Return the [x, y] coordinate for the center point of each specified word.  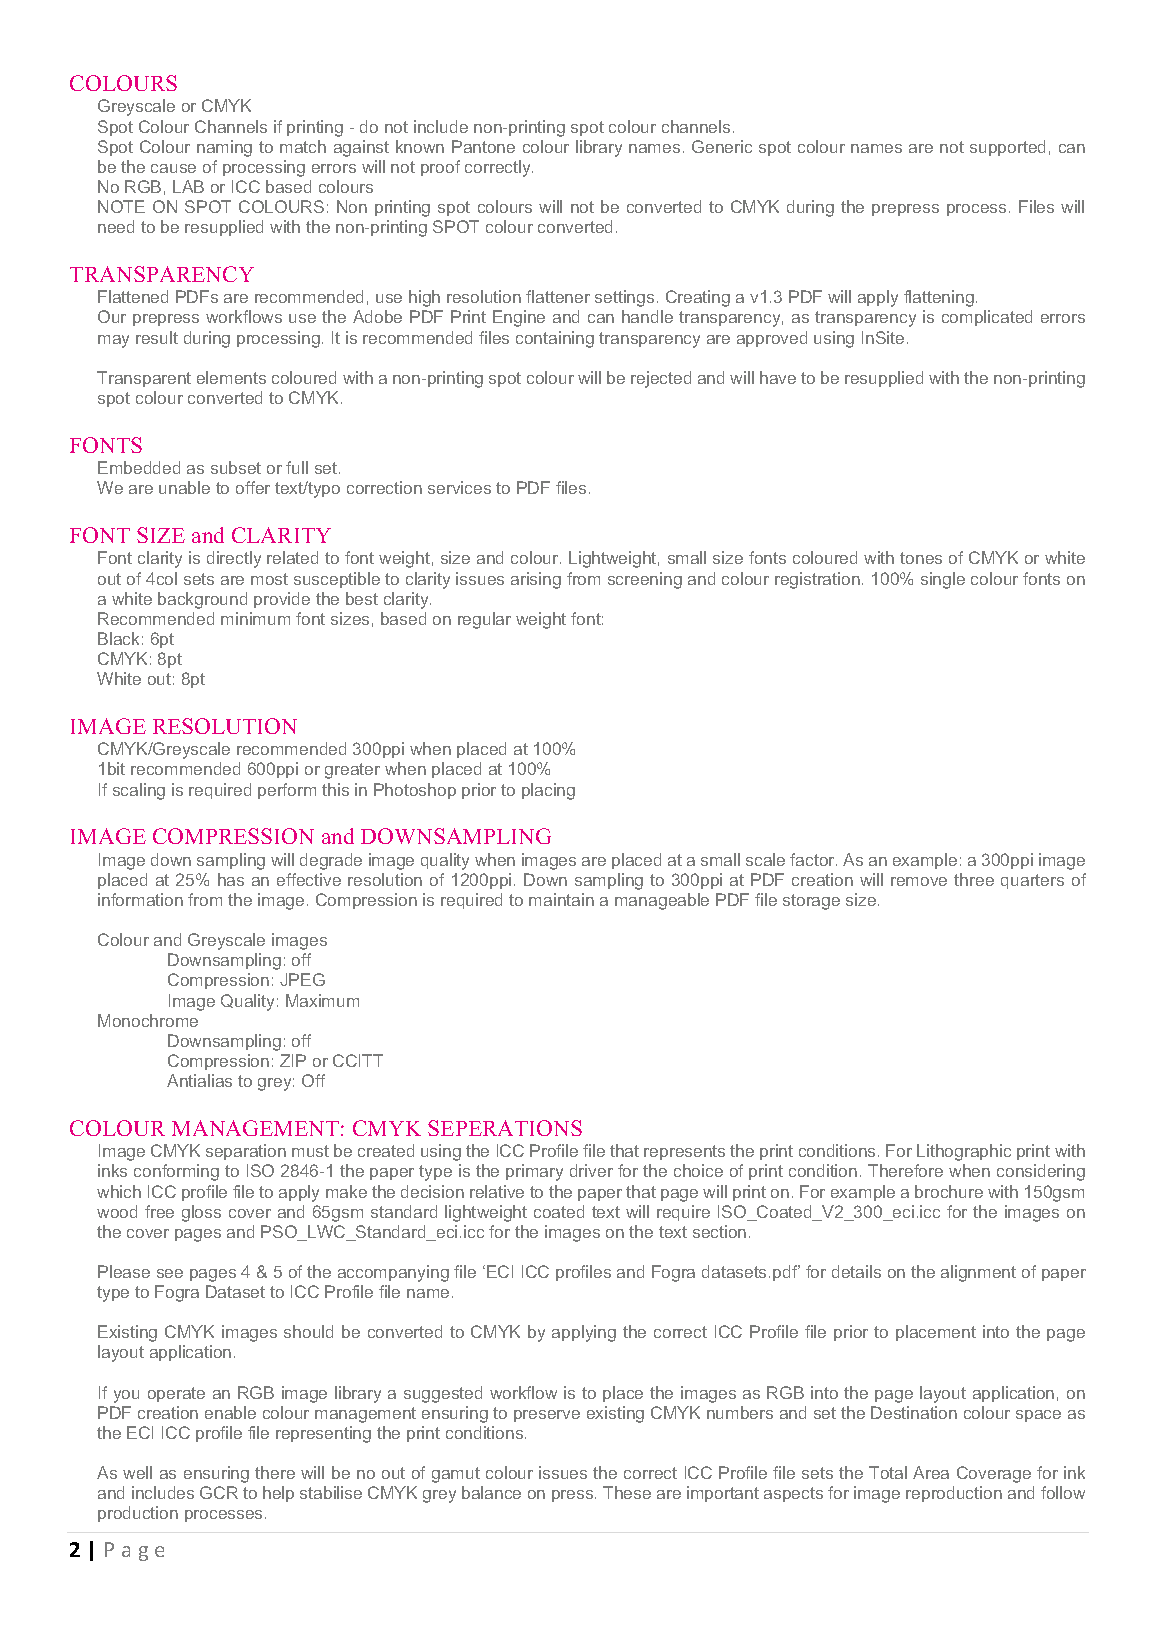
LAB [188, 186]
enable [230, 1412]
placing [548, 791]
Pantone [483, 146]
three [974, 879]
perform [287, 791]
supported [1007, 148]
